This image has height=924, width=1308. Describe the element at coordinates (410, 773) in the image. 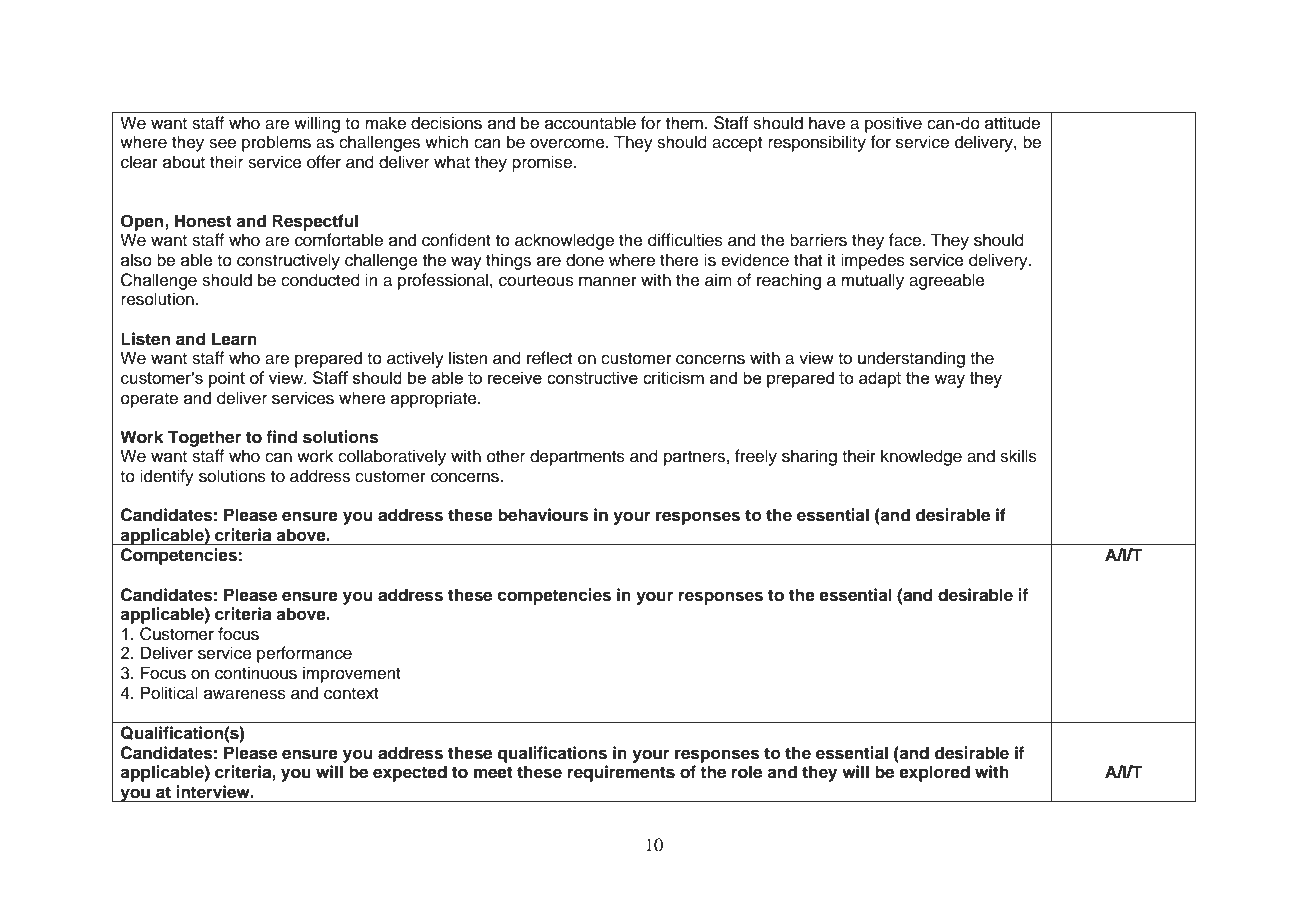

I see `expected` at that location.
